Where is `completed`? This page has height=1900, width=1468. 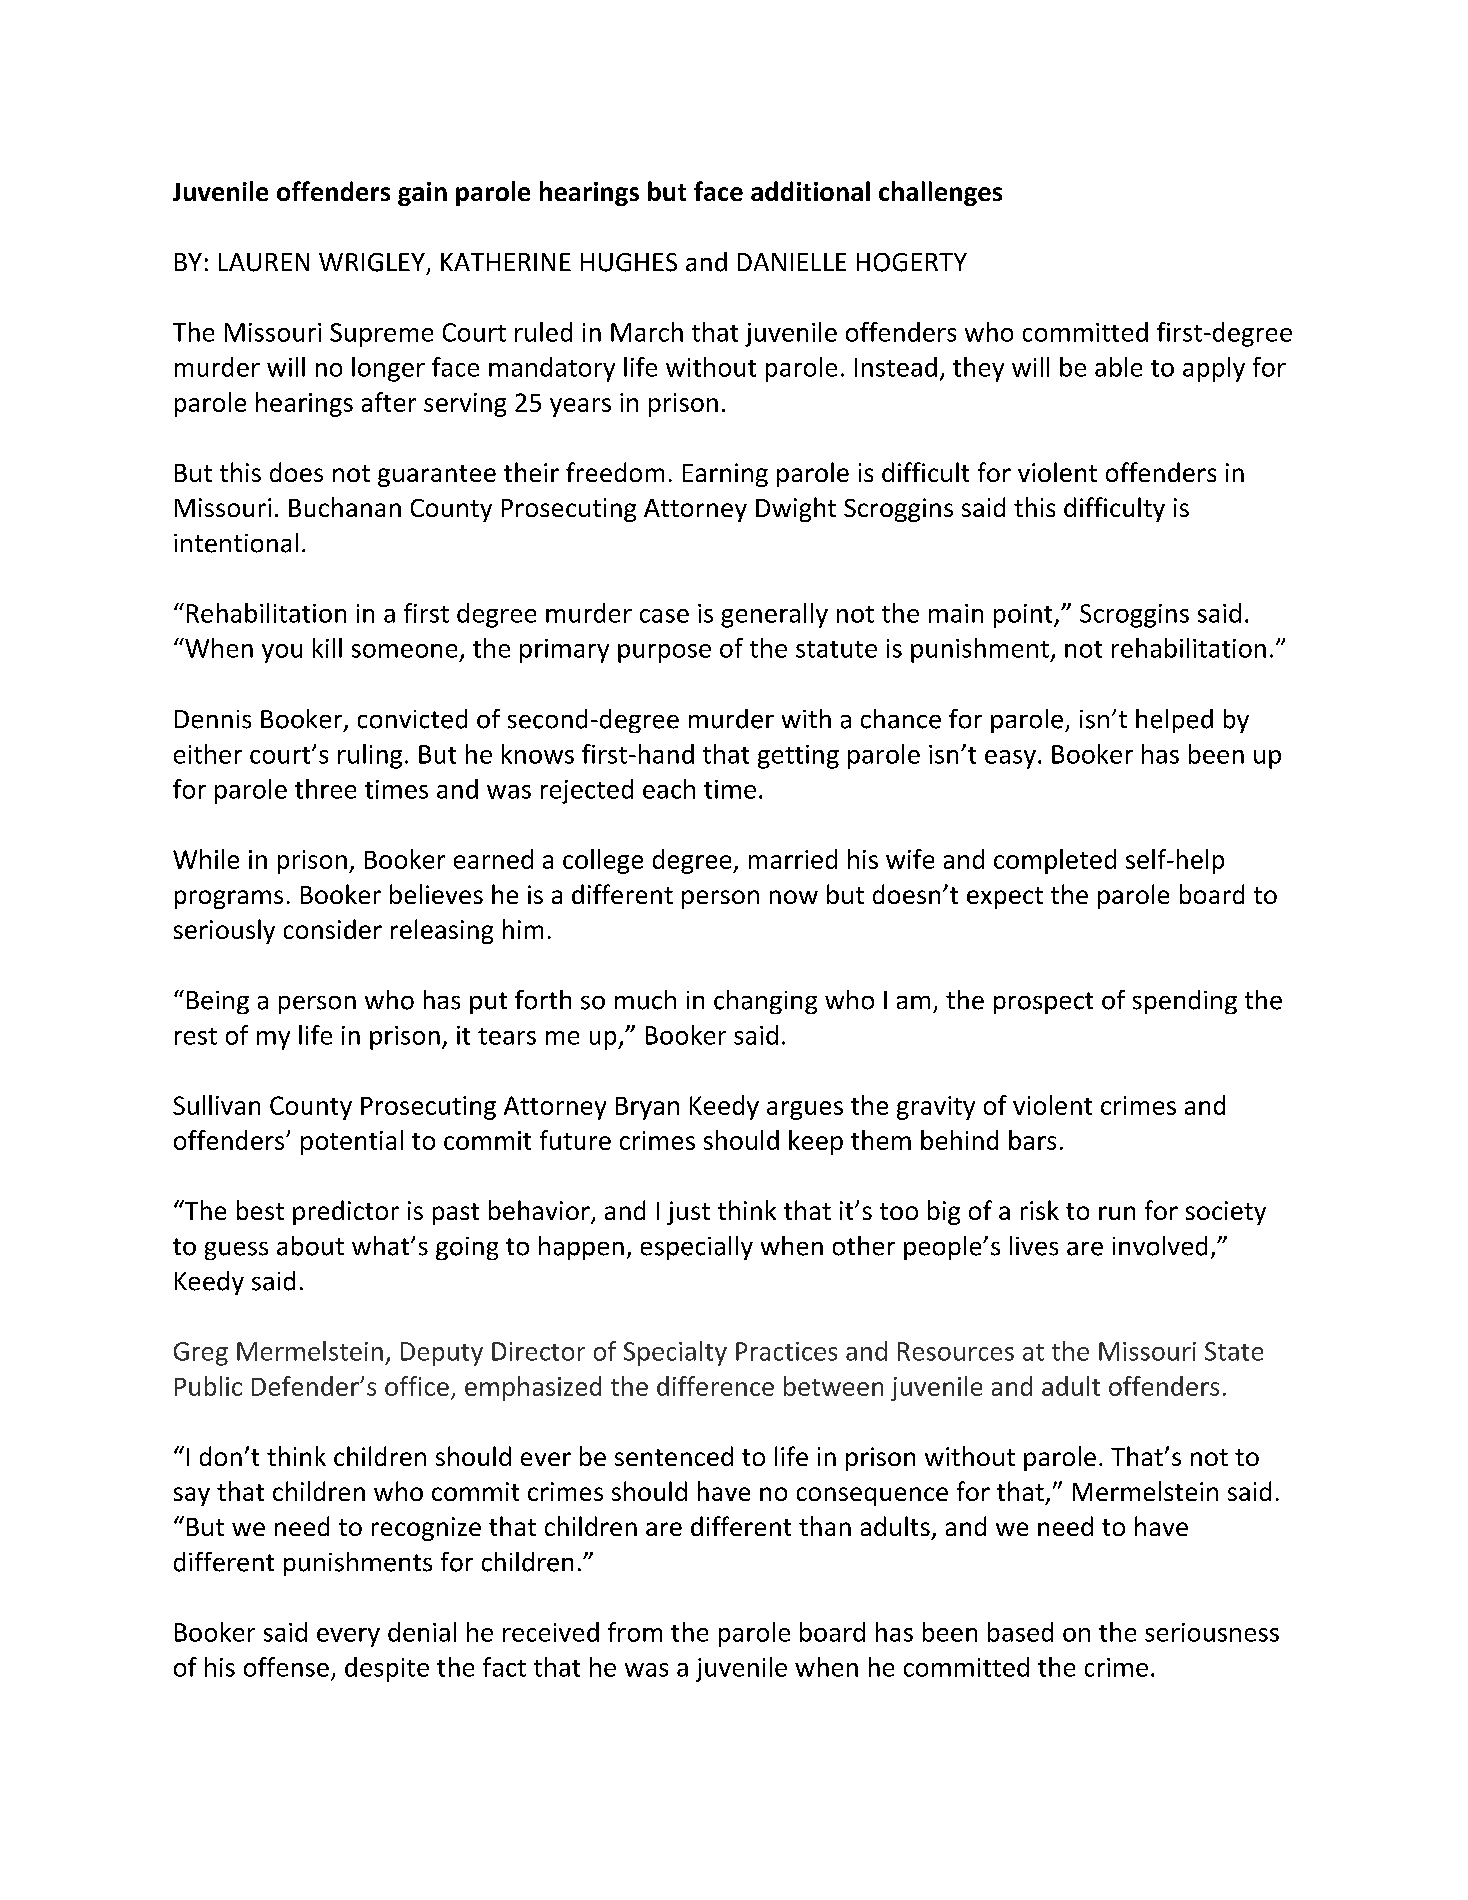 completed is located at coordinates (1055, 861).
